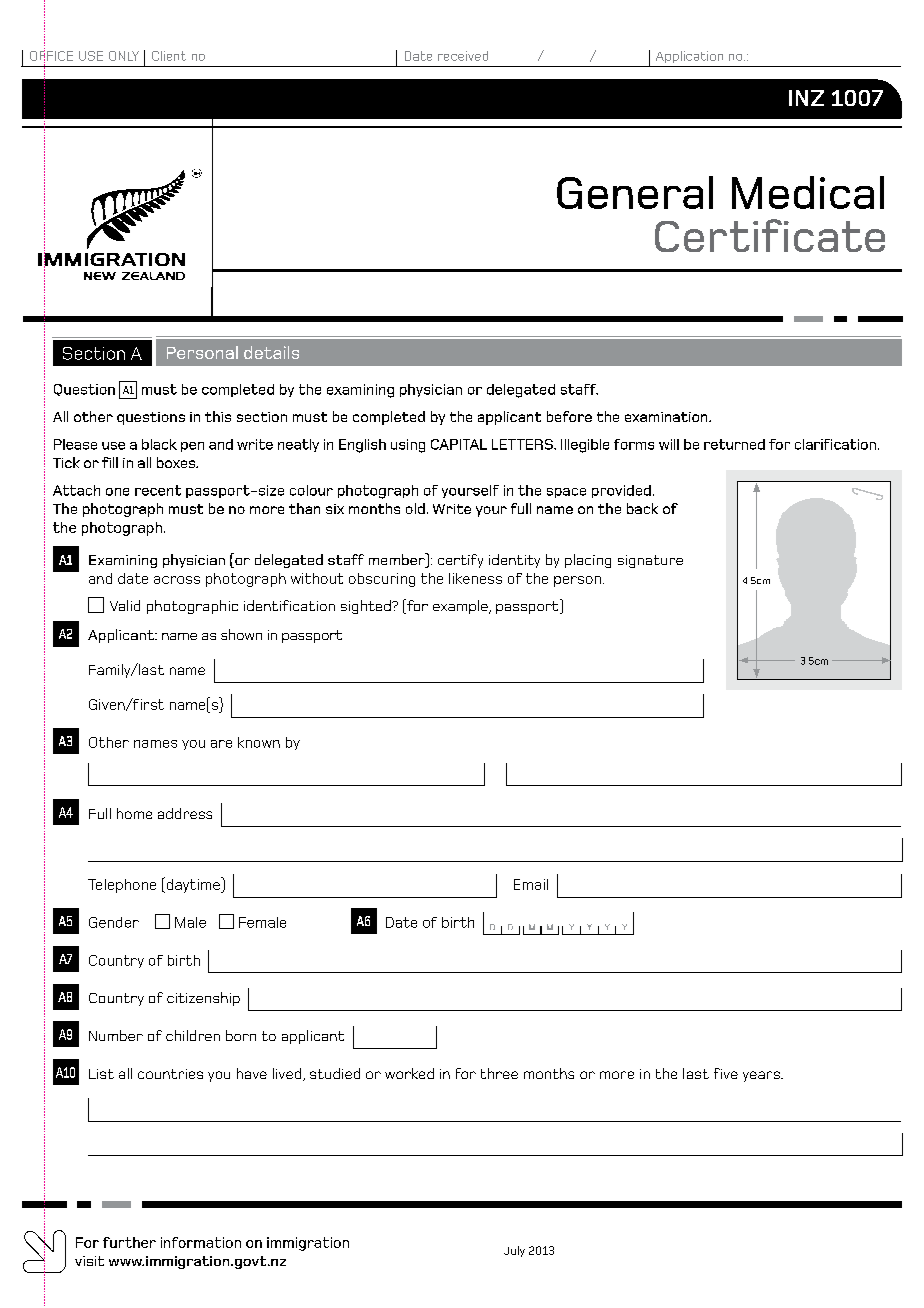 This page has width=924, height=1308. I want to click on Application, so click(689, 57).
